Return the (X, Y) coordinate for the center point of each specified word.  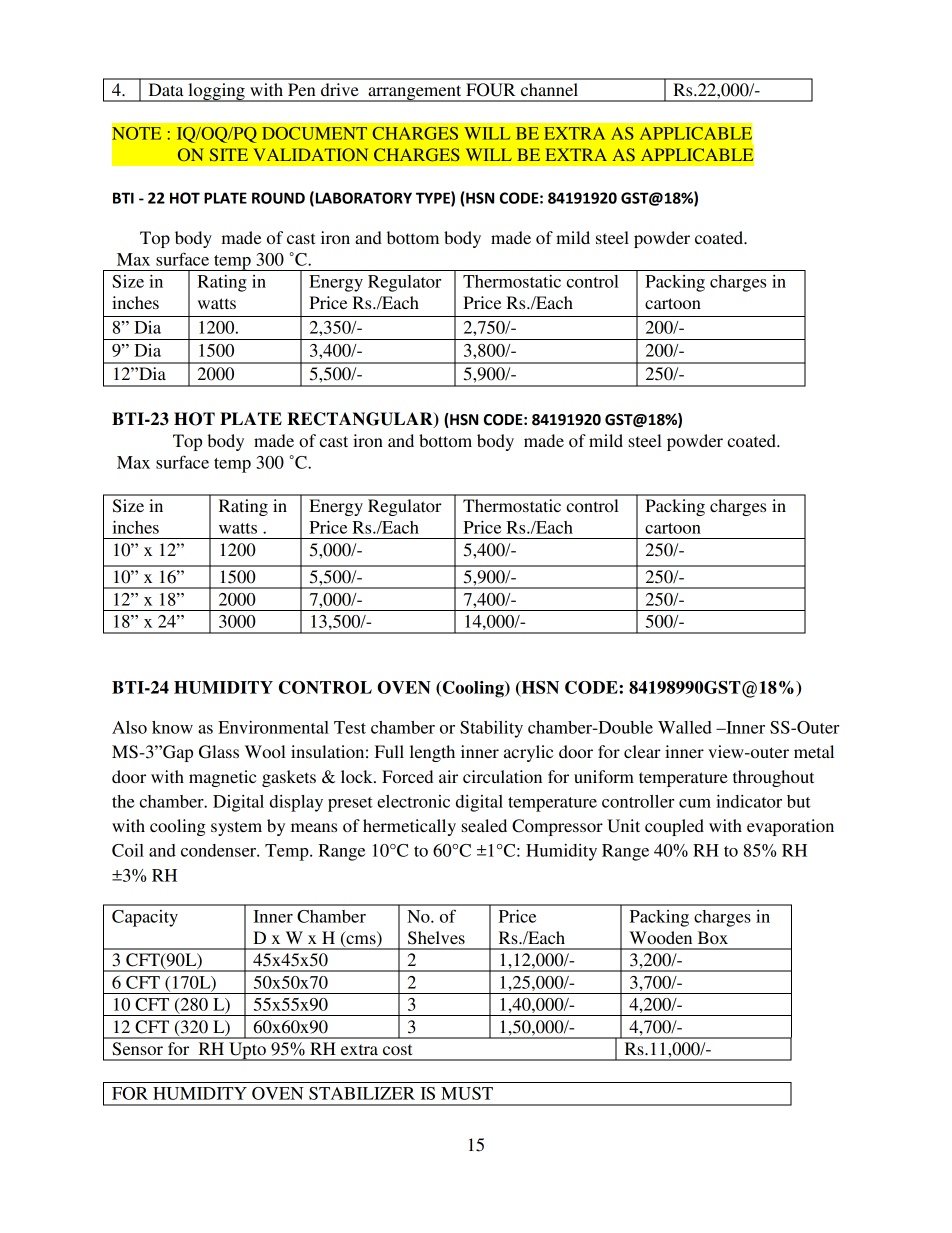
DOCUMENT (314, 133)
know (172, 727)
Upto (247, 1051)
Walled (685, 727)
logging (216, 92)
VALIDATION (310, 154)
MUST (467, 1093)
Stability (491, 729)
